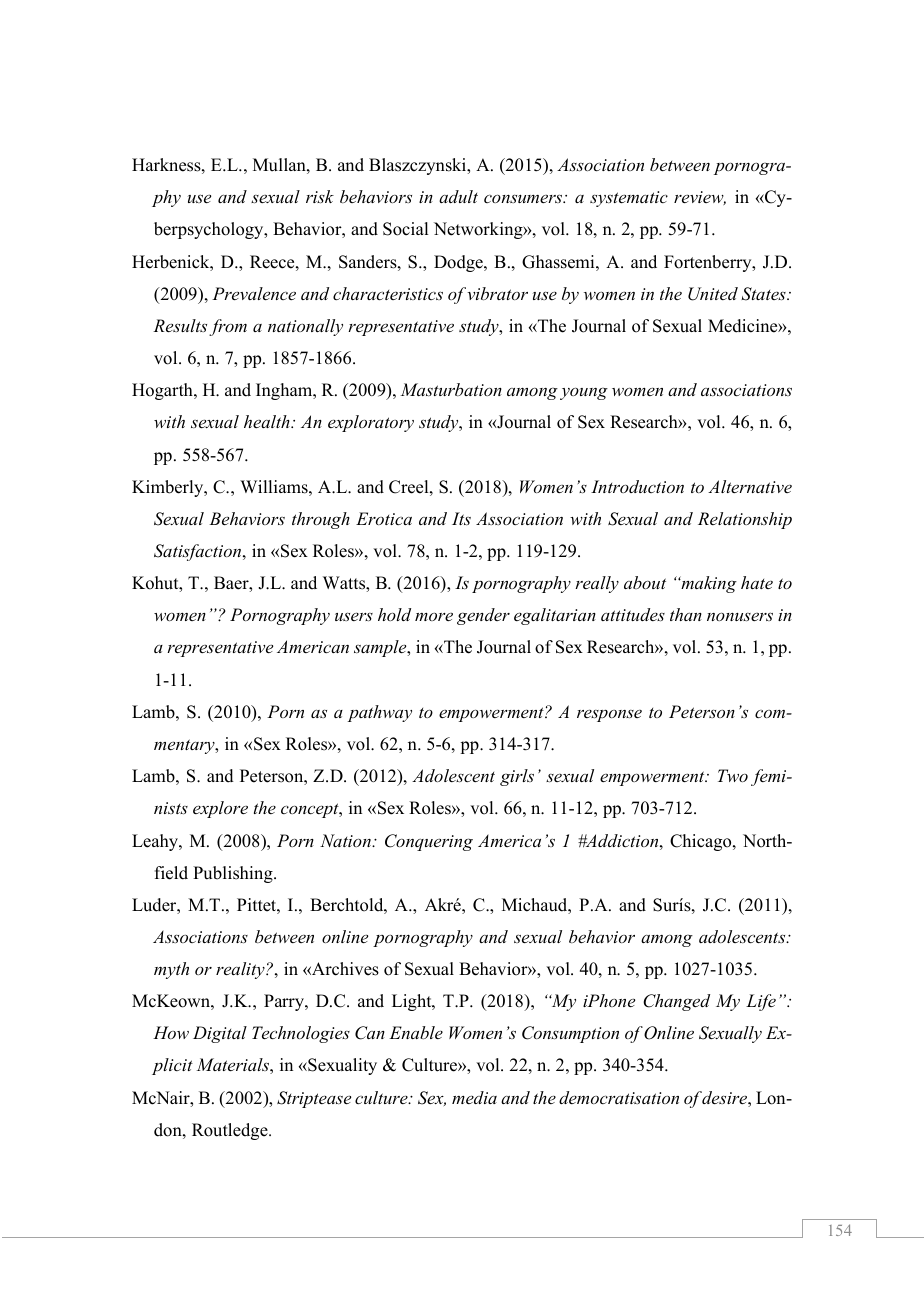 The width and height of the screenshot is (924, 1308). Describe the element at coordinates (629, 199) in the screenshot. I see `systematic` at that location.
